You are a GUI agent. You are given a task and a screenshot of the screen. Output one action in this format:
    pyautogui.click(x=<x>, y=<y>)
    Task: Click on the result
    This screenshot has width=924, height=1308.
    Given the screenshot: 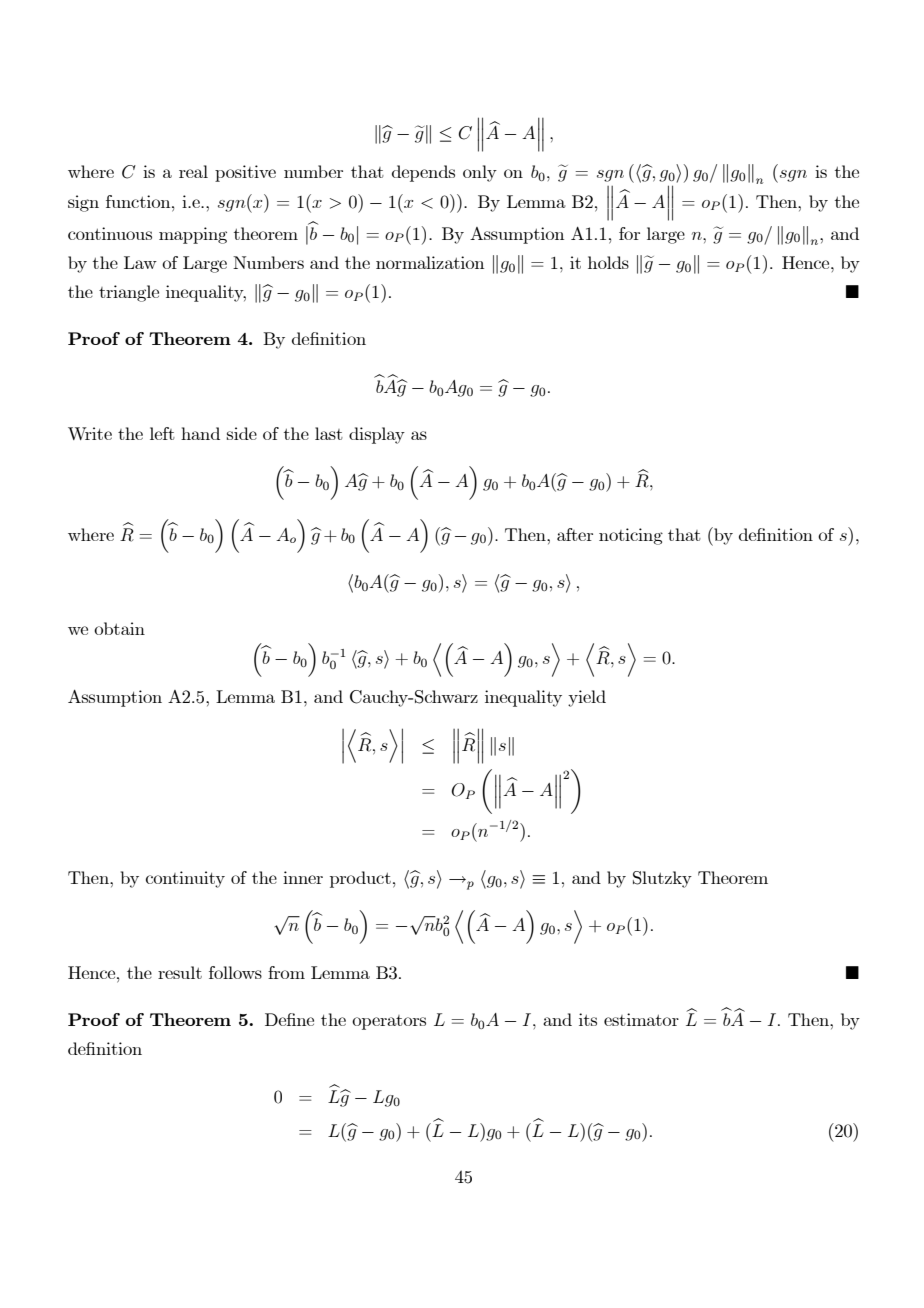 What is the action you would take?
    pyautogui.click(x=180, y=972)
